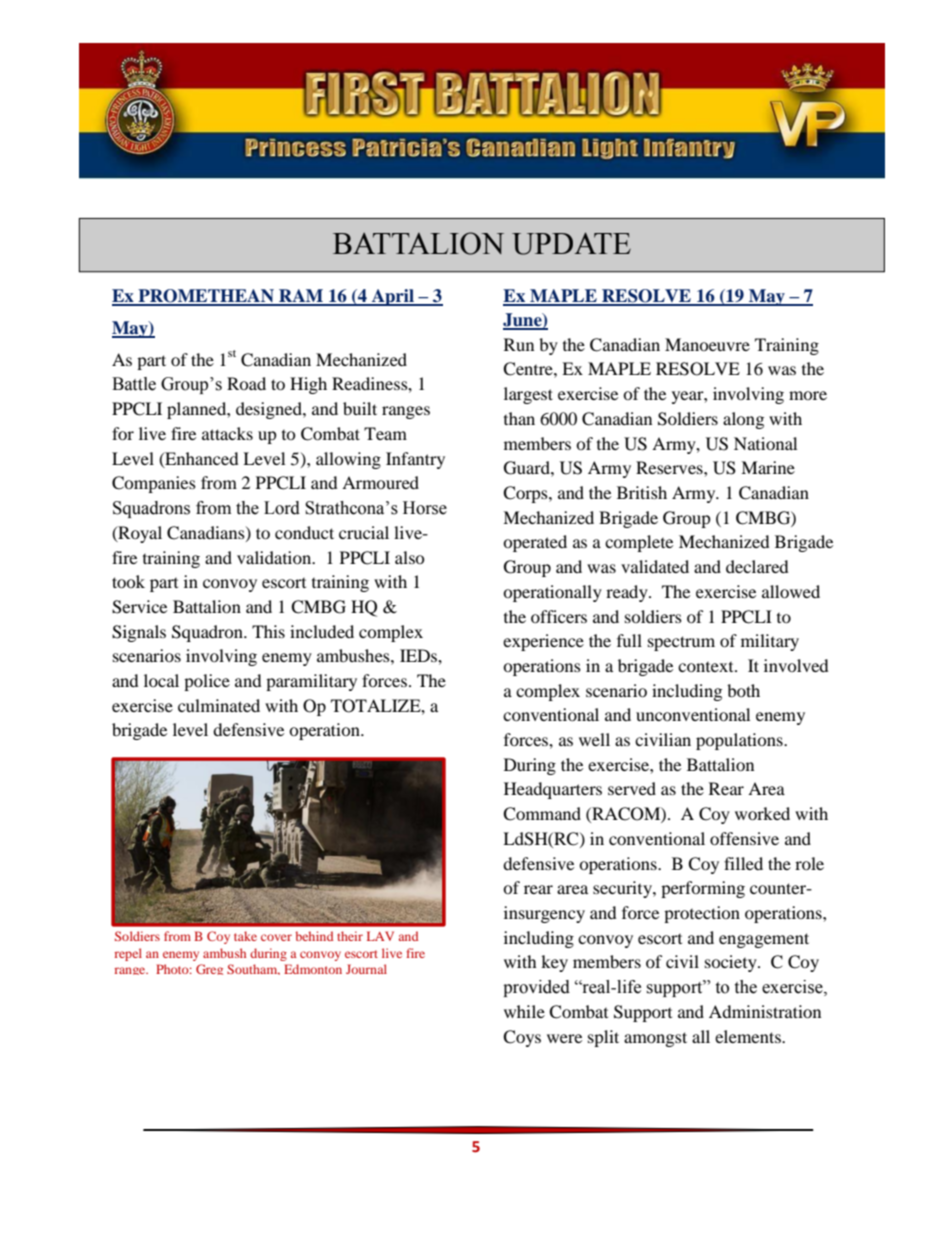  What do you see at coordinates (740, 741) in the screenshot?
I see `populations` at bounding box center [740, 741].
